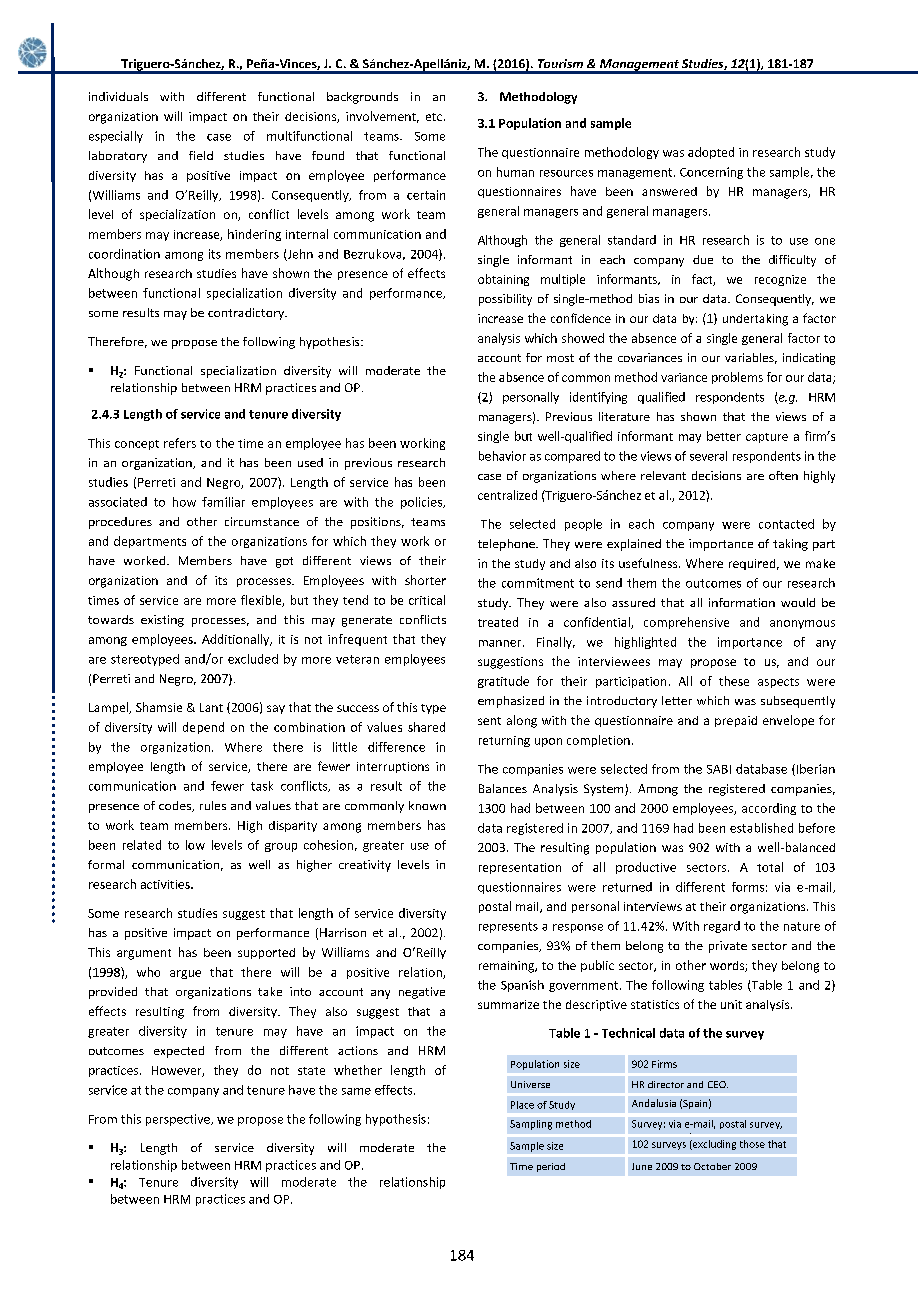 The image size is (924, 1308). What do you see at coordinates (560, 358) in the image?
I see `most` at bounding box center [560, 358].
